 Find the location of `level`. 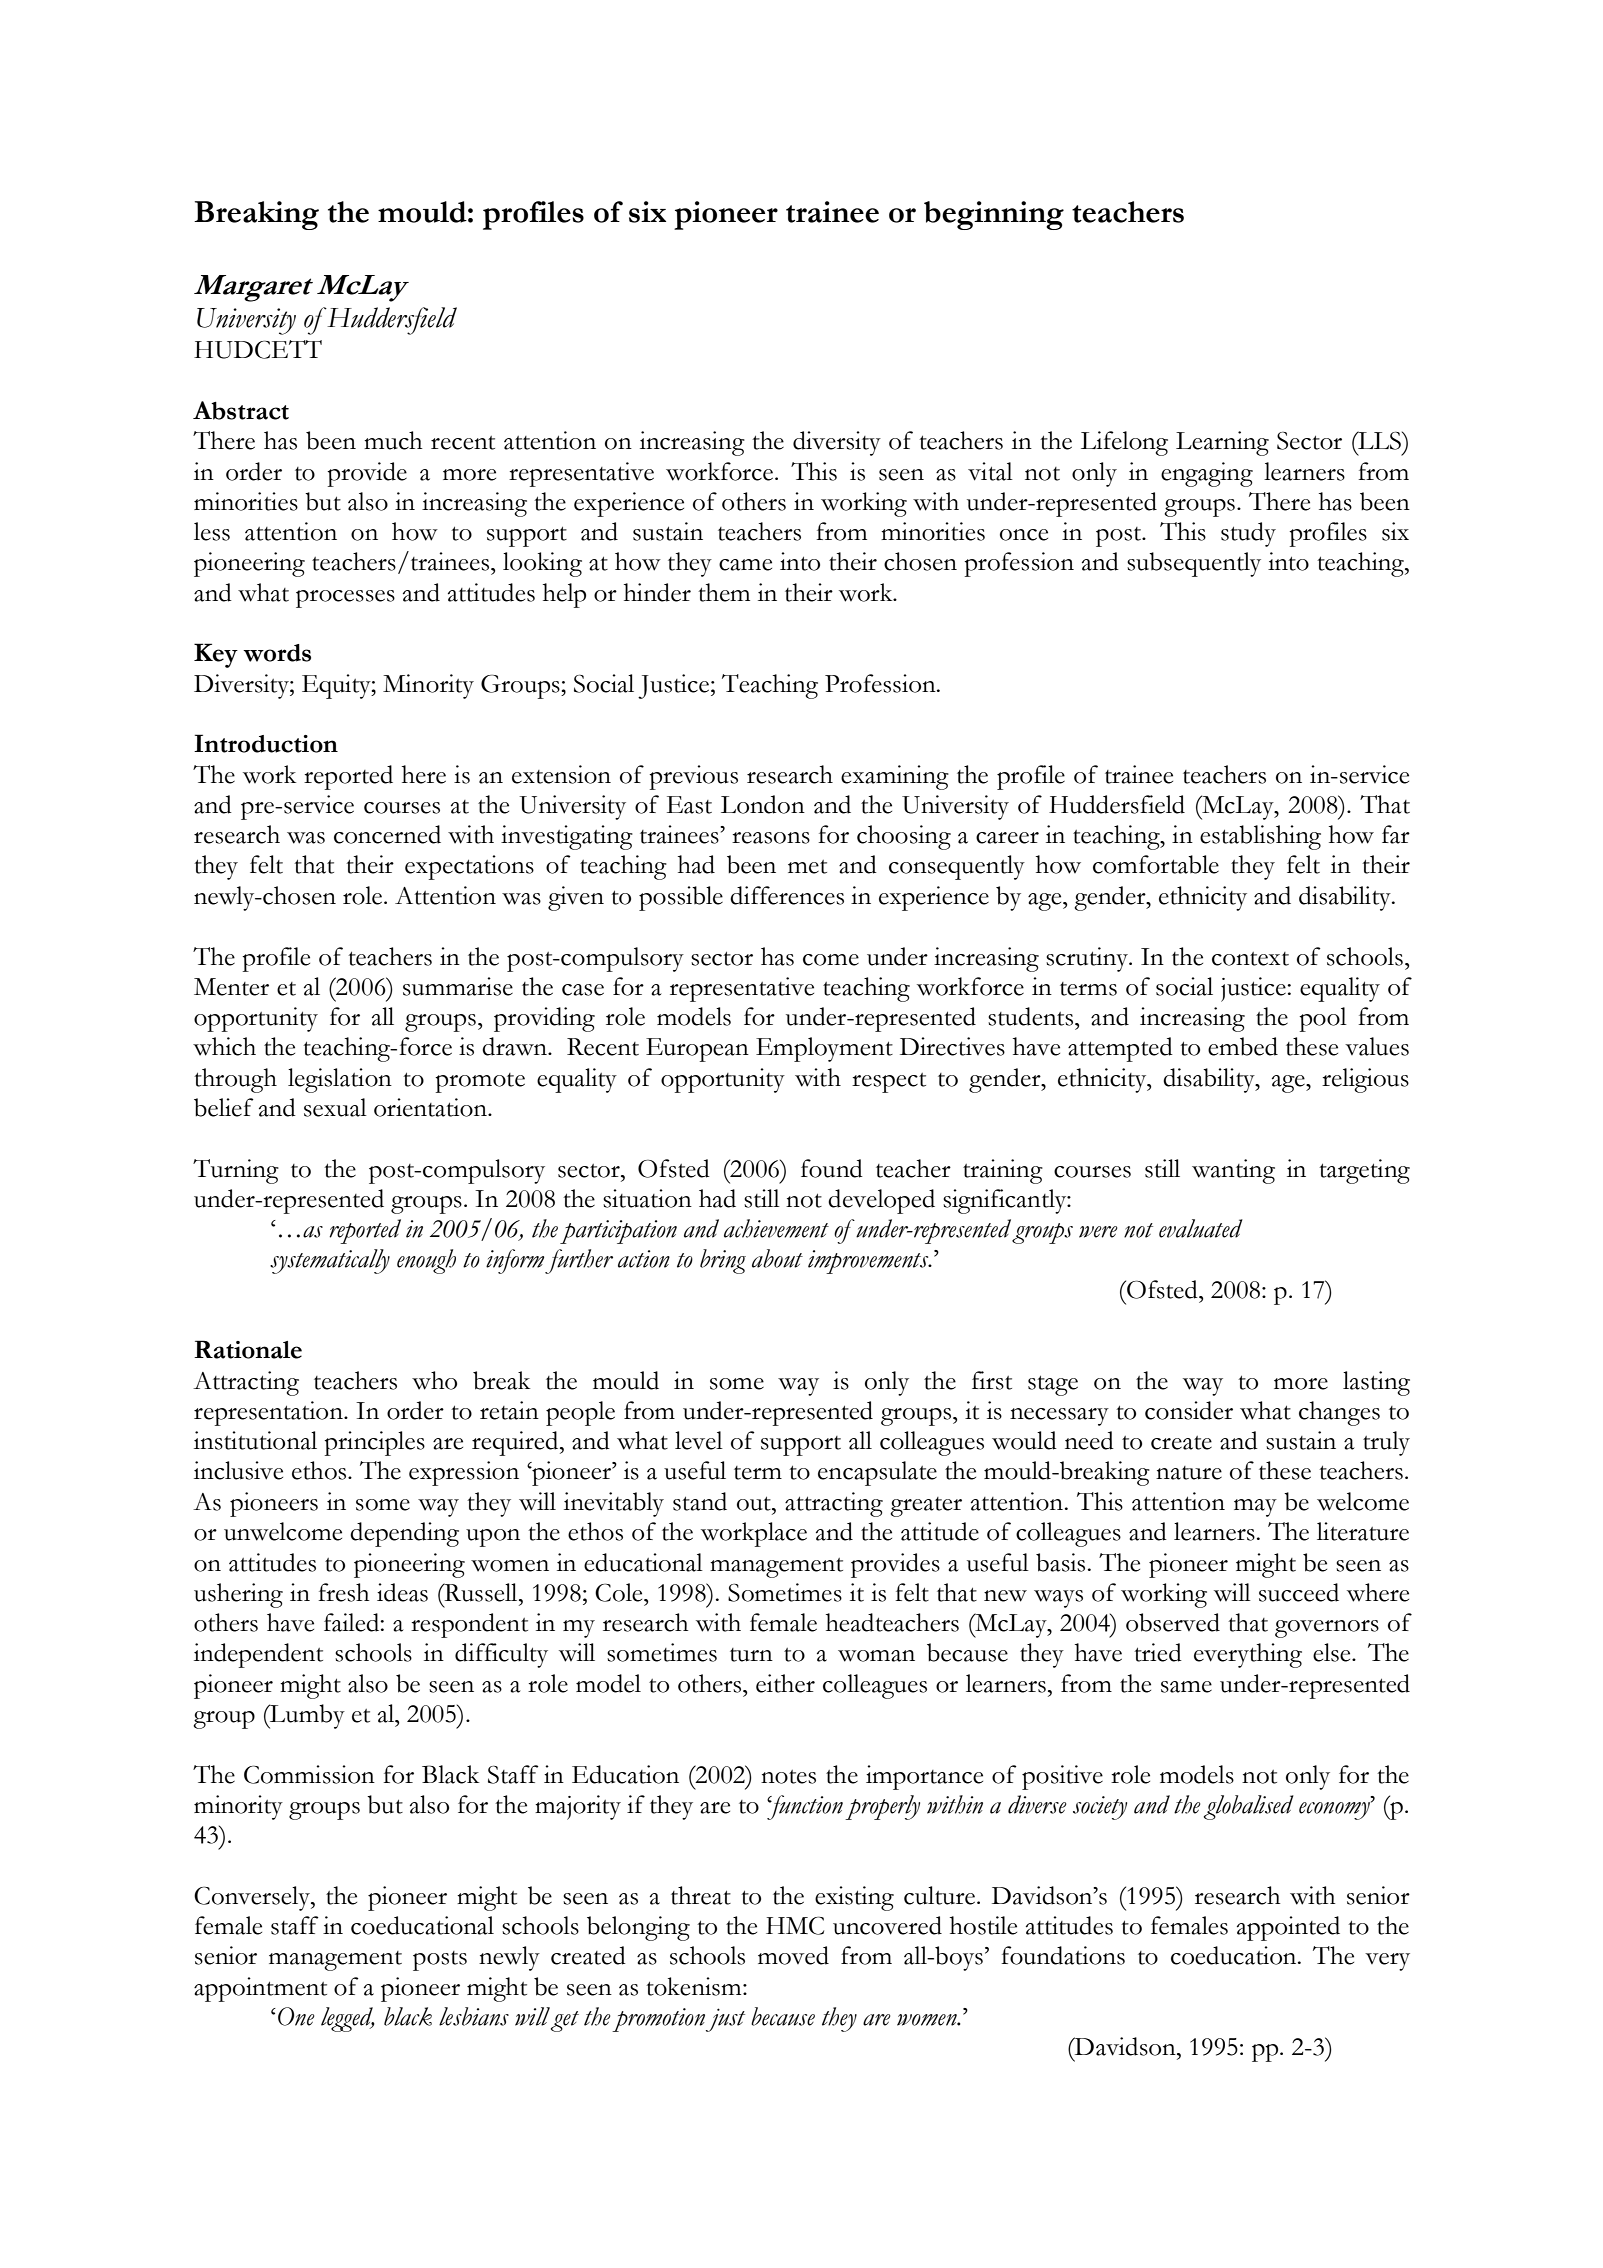

level is located at coordinates (699, 1440).
